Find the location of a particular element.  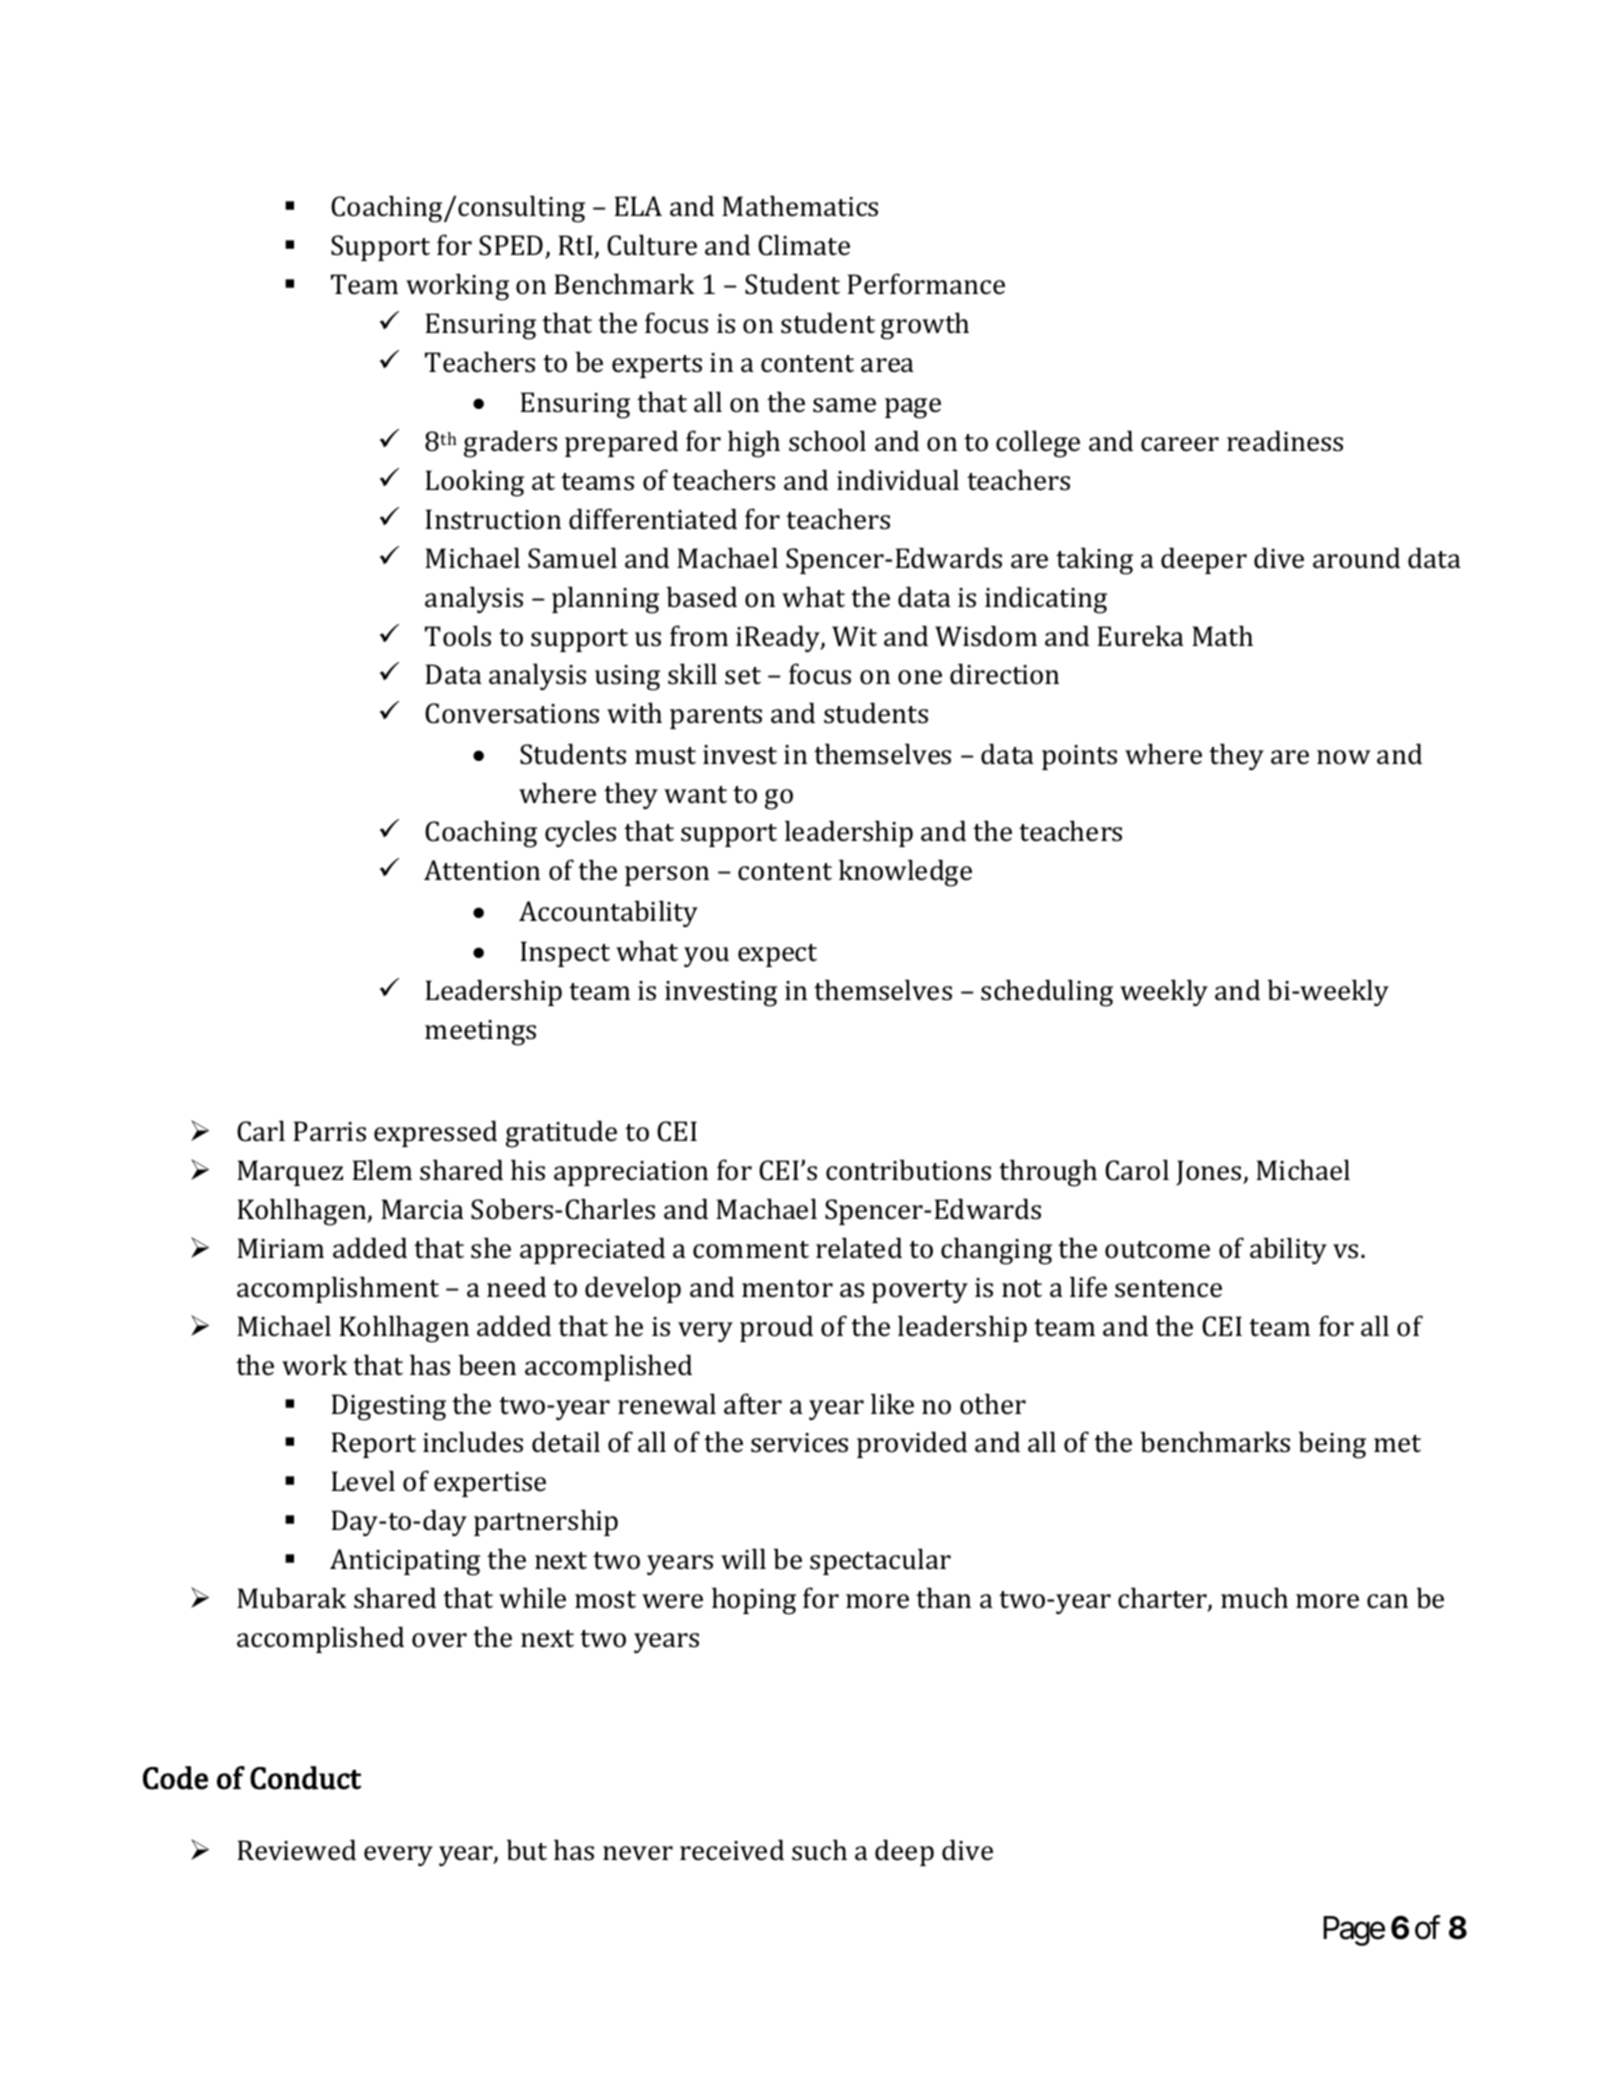

SPED is located at coordinates (512, 246).
